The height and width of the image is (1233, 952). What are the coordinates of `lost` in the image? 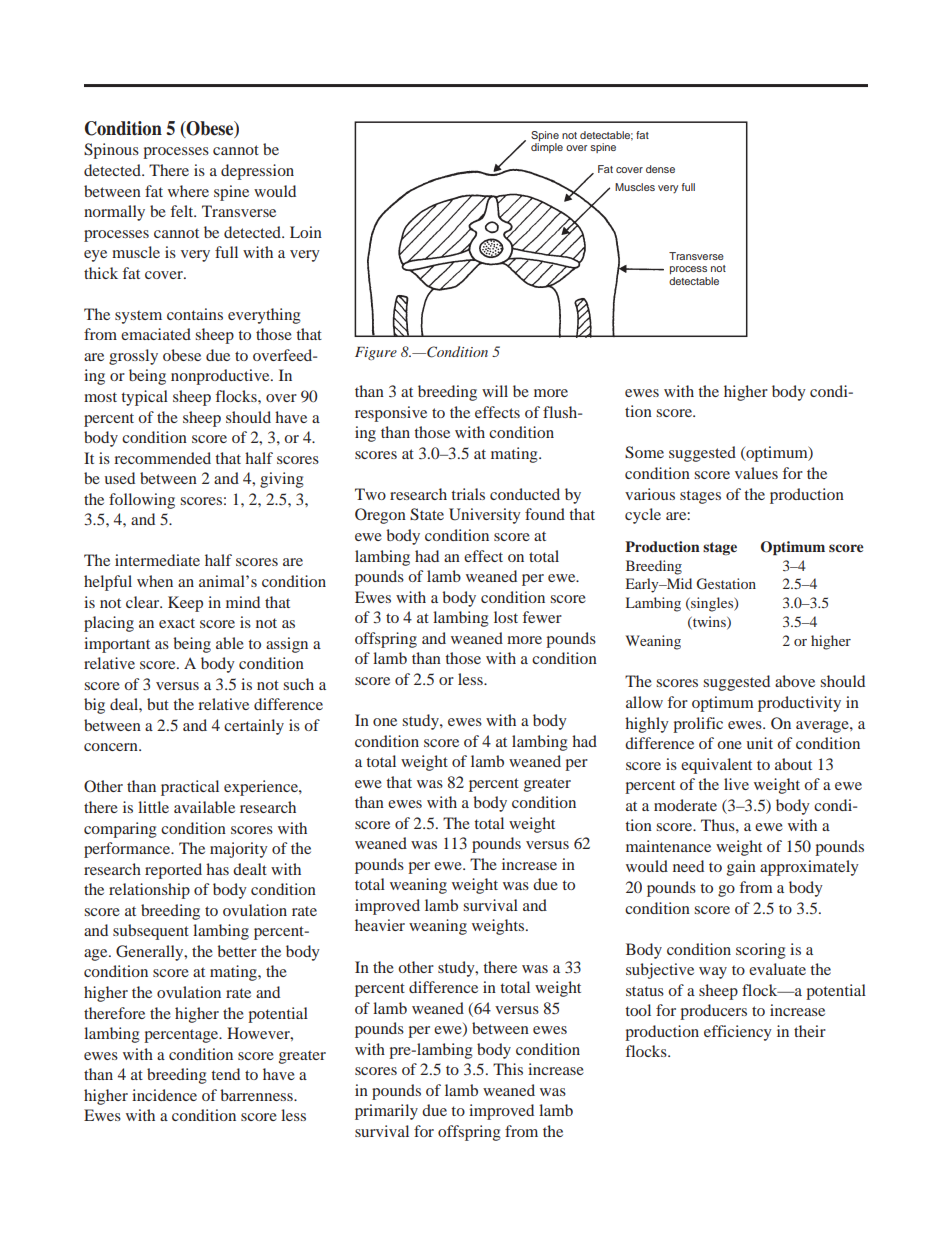 It's located at (506, 617).
